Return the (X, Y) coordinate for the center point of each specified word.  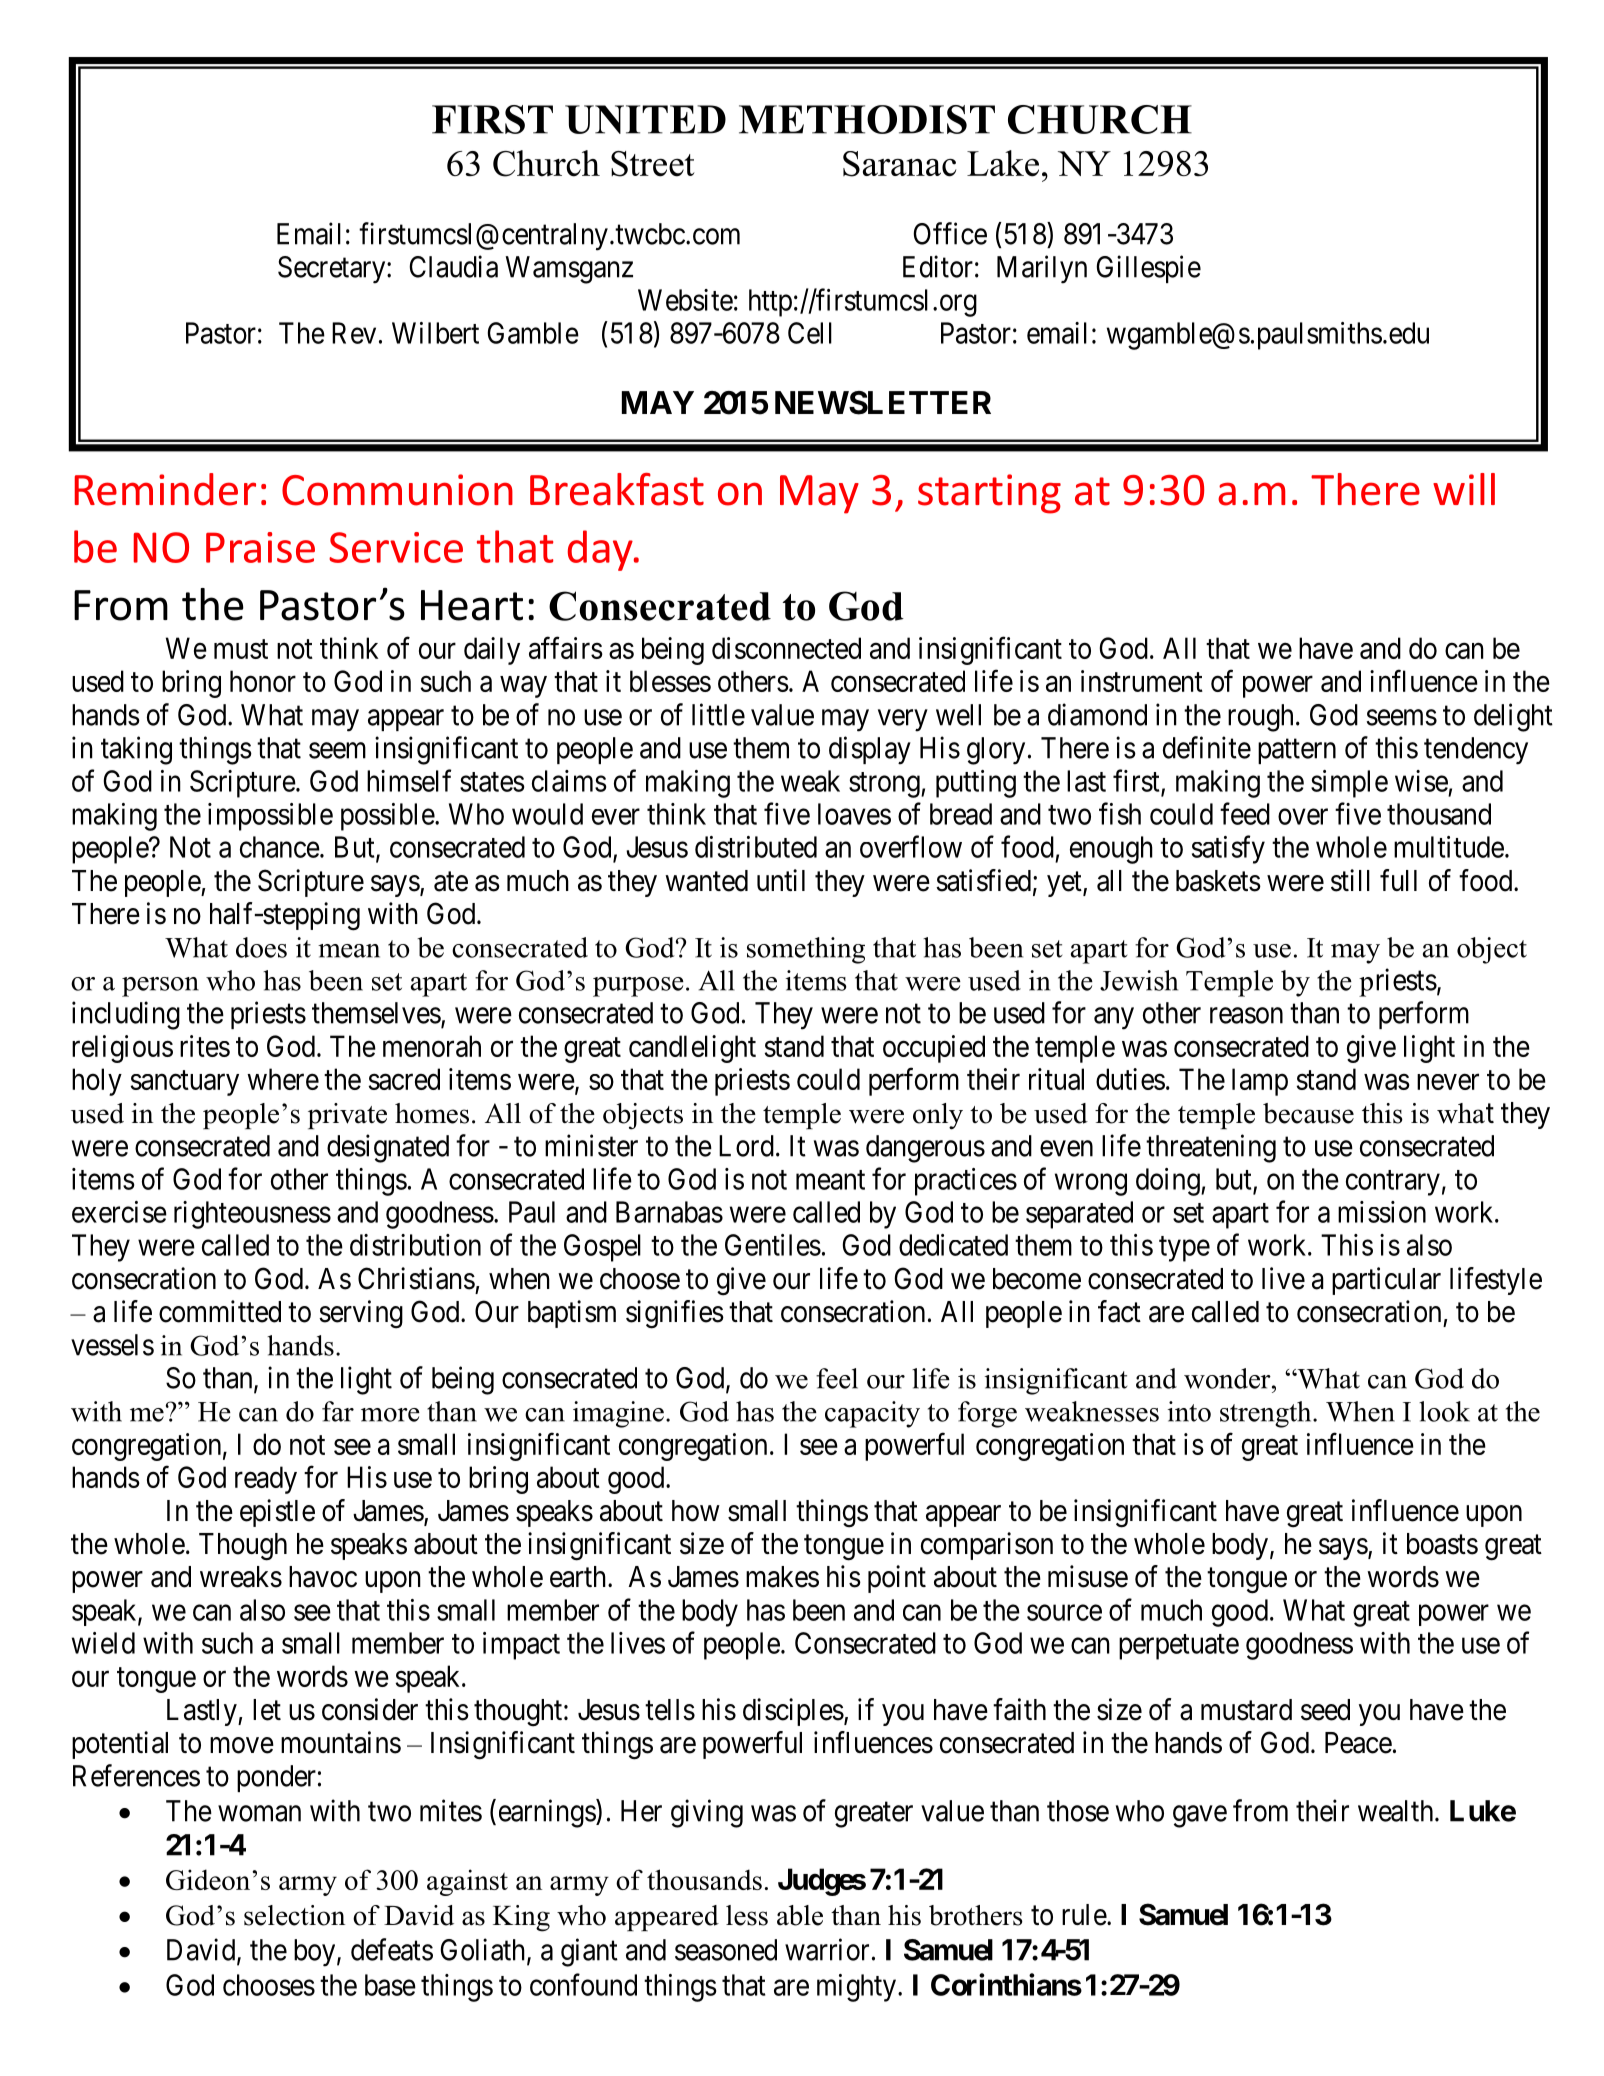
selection (294, 1915)
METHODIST (867, 119)
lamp (1260, 1082)
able (800, 1915)
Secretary (333, 270)
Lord (746, 1146)
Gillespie (1148, 269)
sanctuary (185, 1083)
